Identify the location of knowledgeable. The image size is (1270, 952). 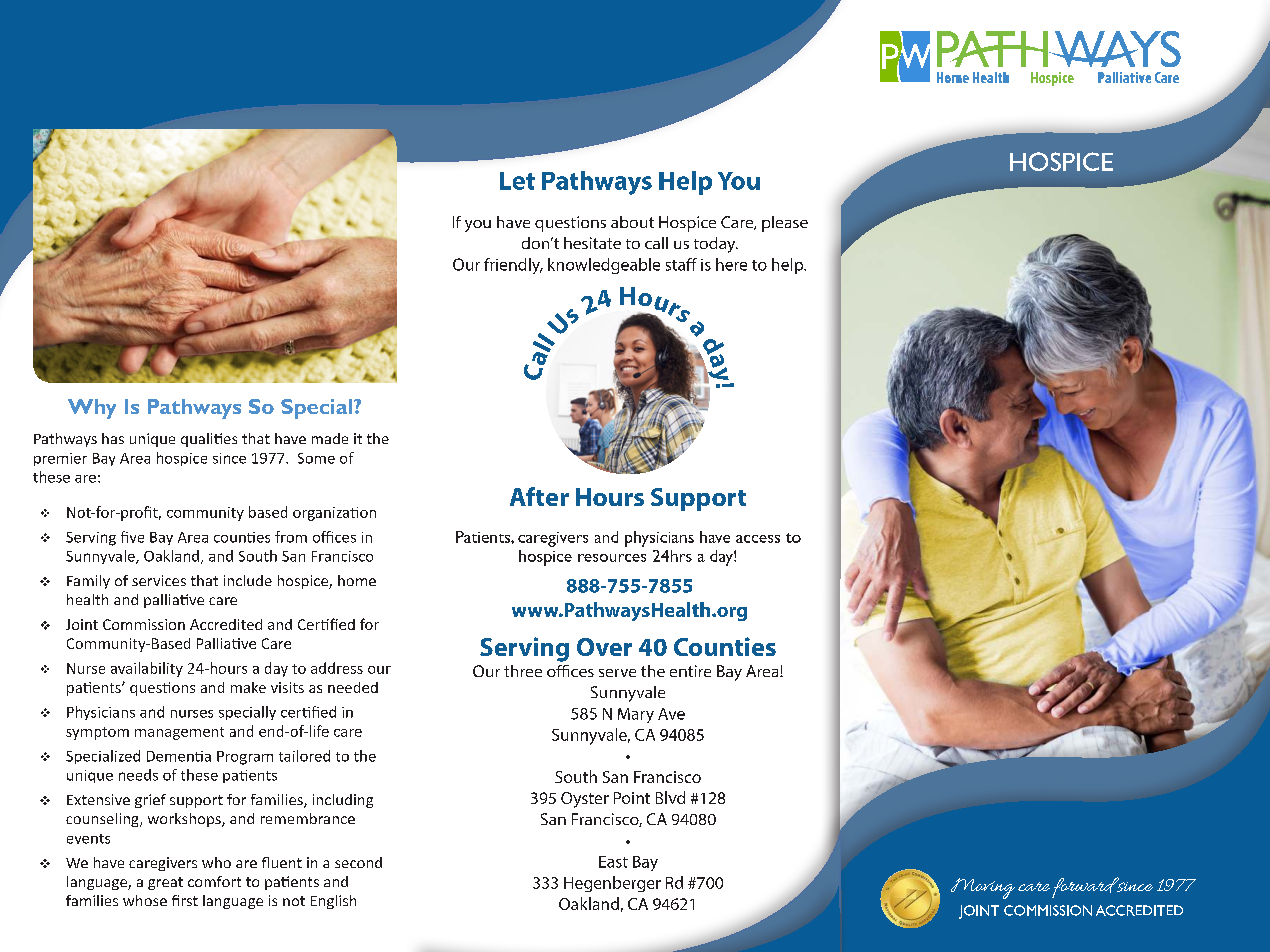
(604, 266).
